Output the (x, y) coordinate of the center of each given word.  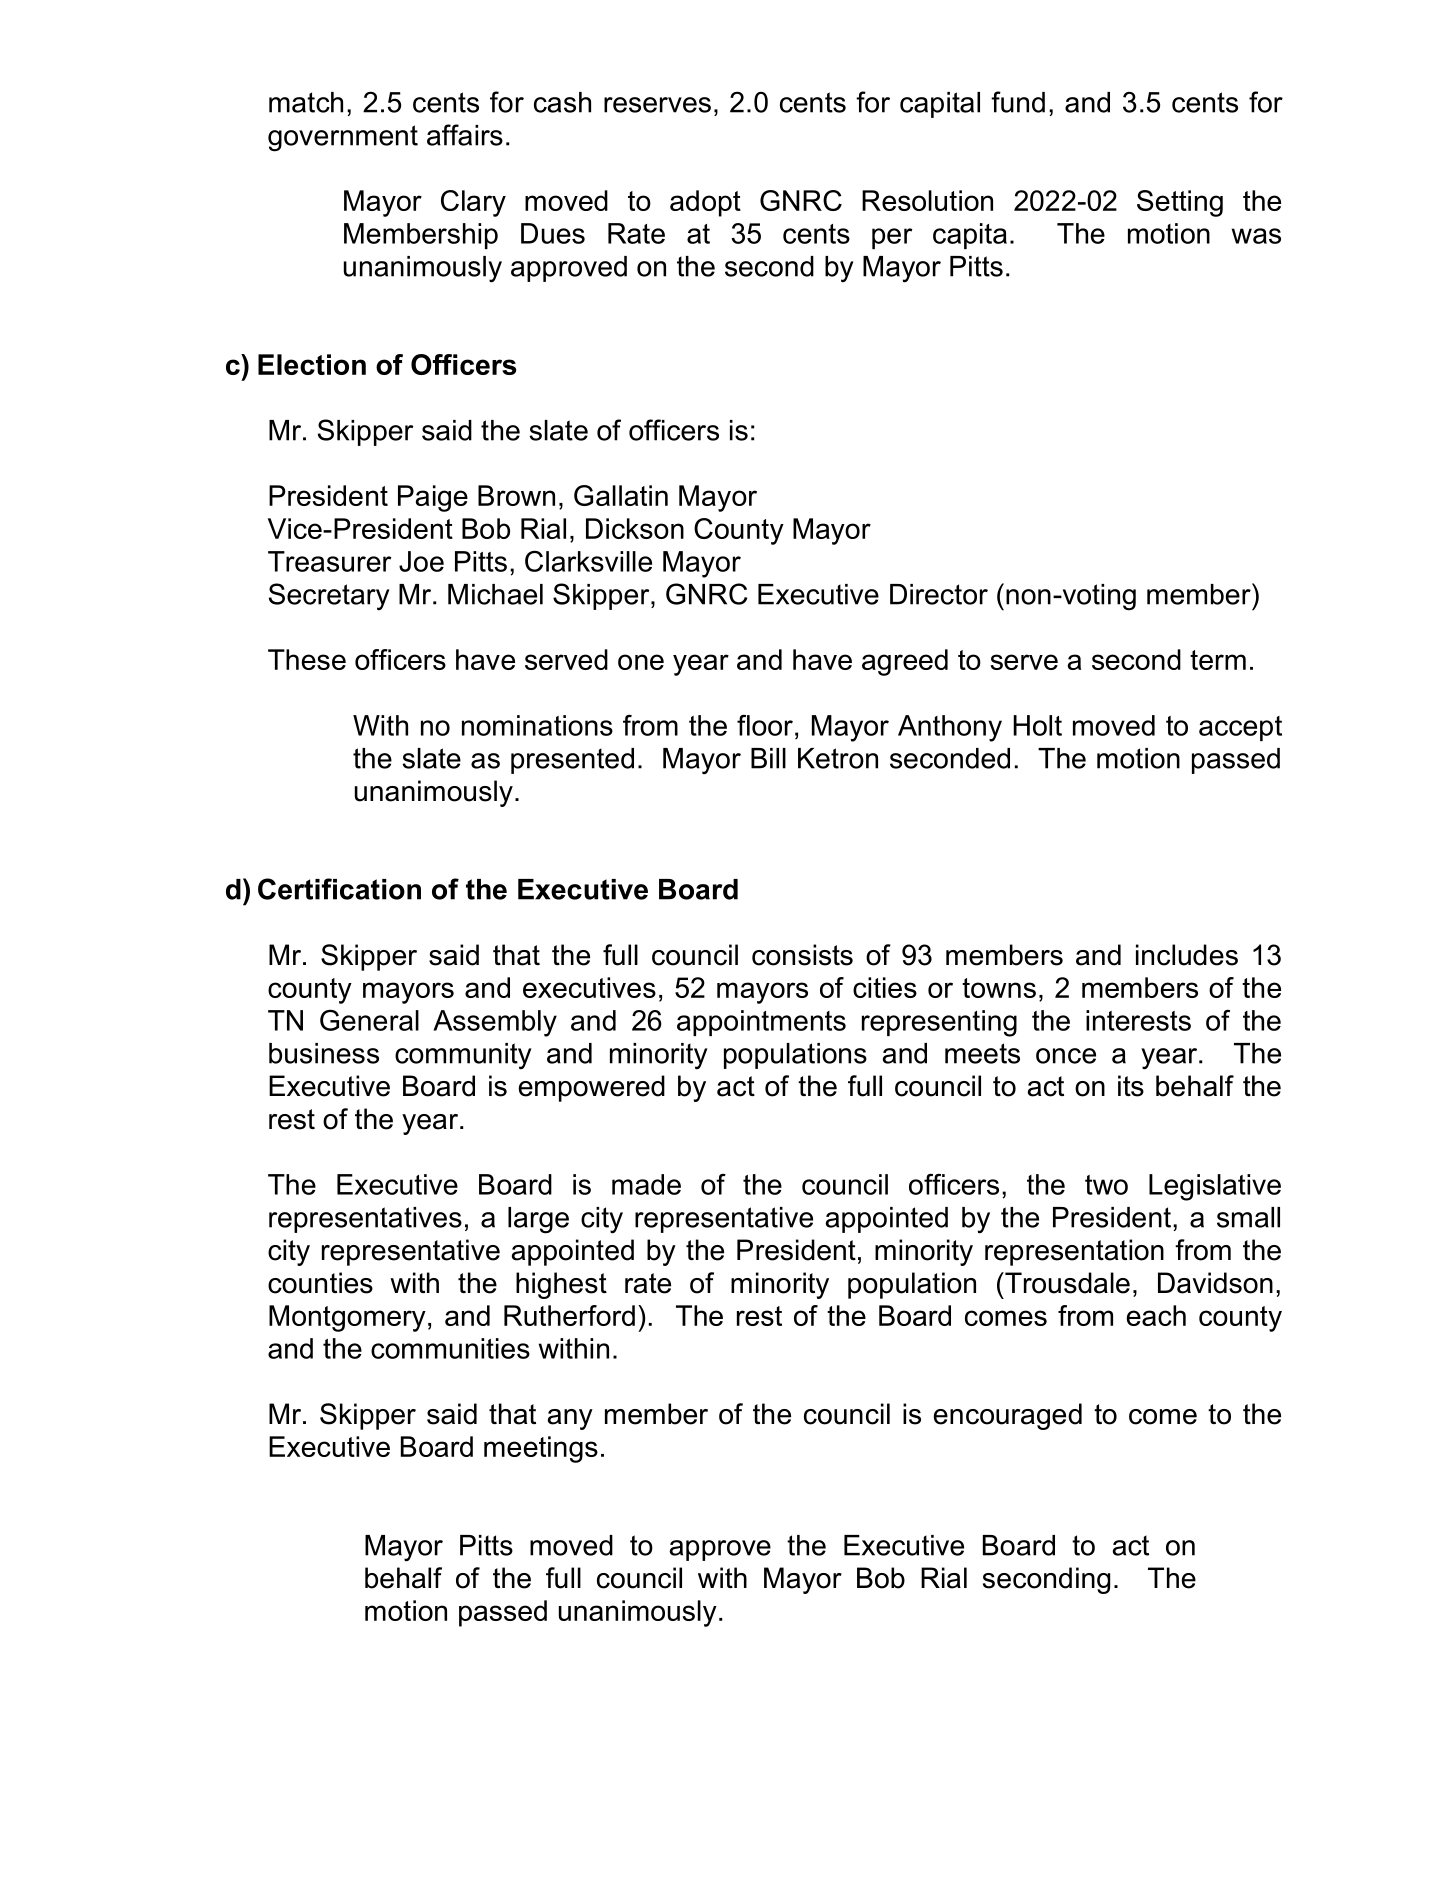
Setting (1180, 203)
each (1156, 1315)
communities (450, 1348)
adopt (705, 203)
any (570, 1419)
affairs (465, 135)
